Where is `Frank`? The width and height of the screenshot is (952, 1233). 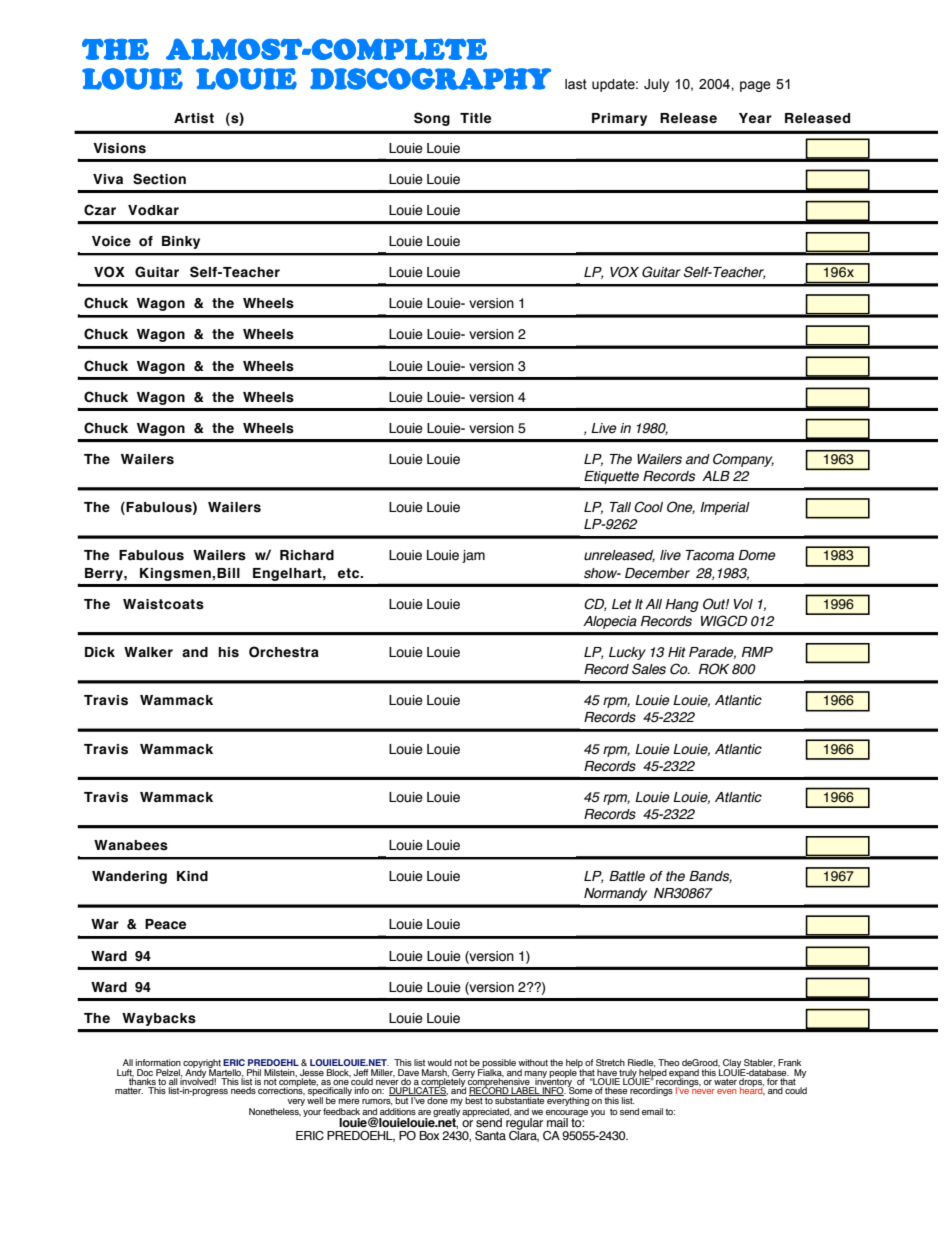
Frank is located at coordinates (789, 1062).
